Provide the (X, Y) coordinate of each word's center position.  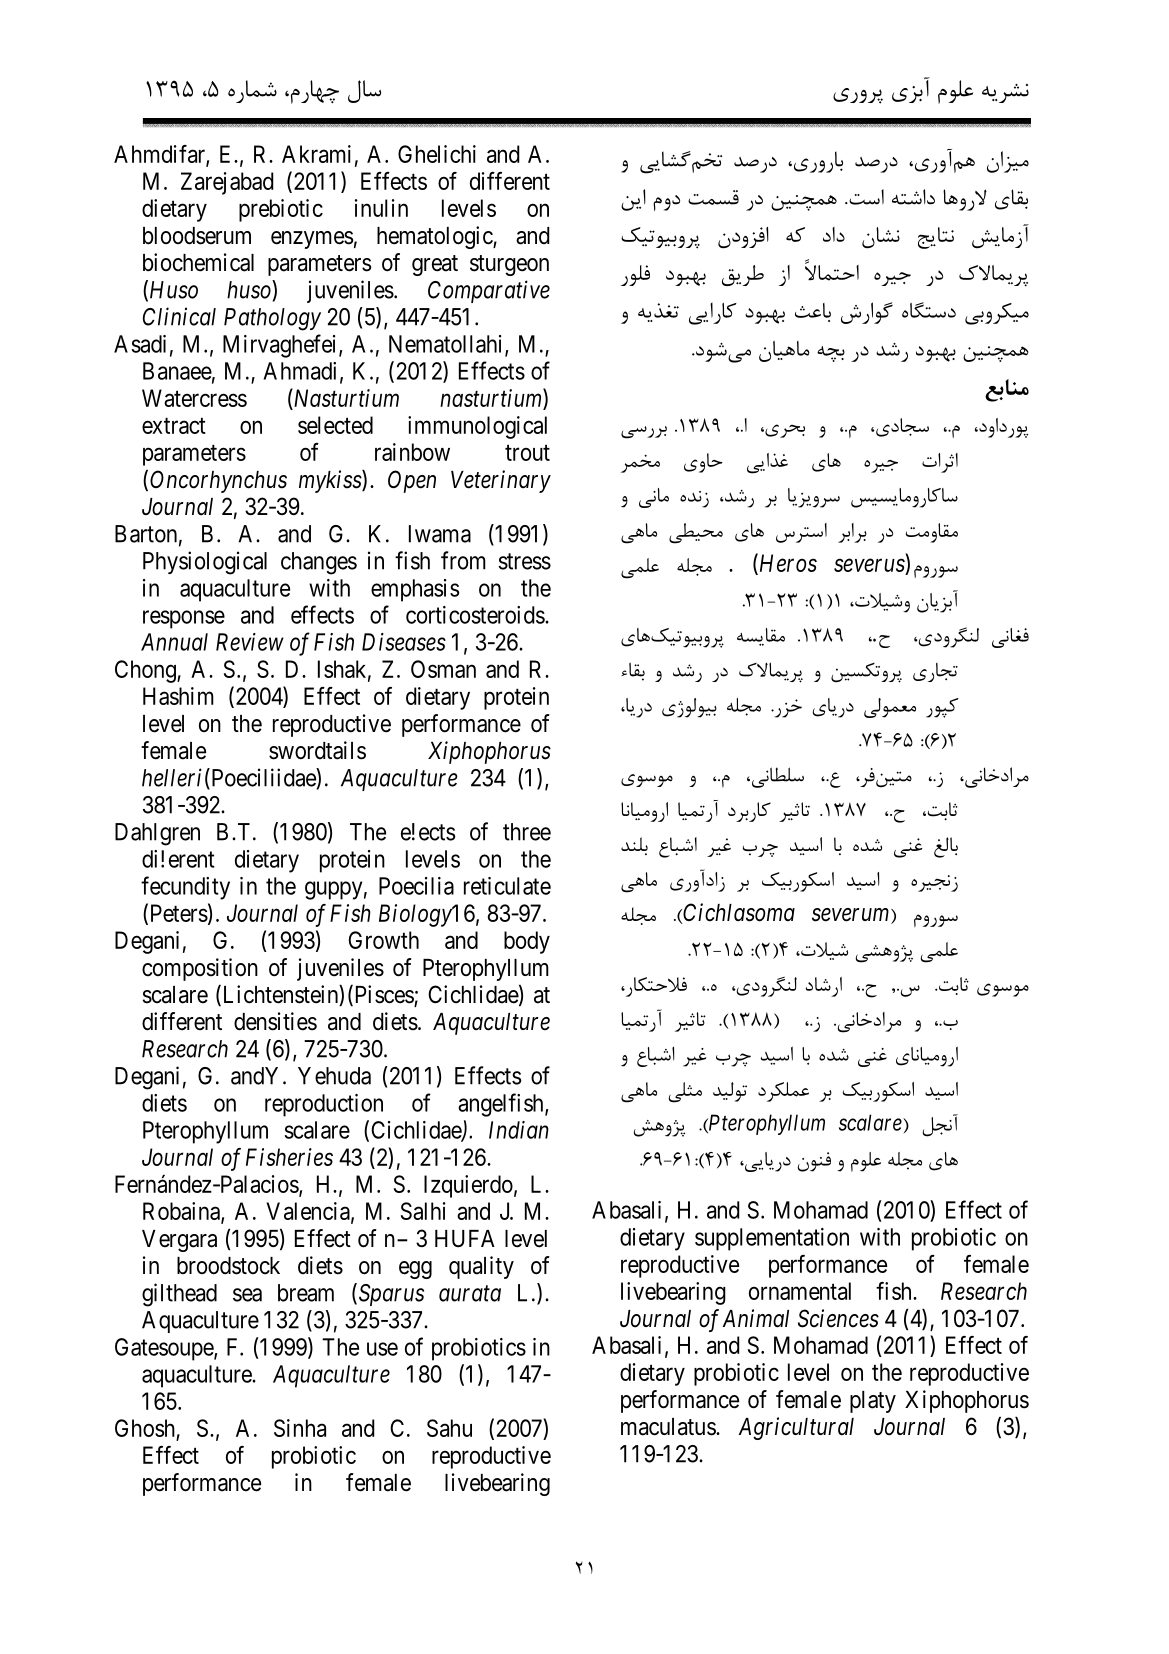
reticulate (507, 886)
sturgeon (509, 265)
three (527, 832)
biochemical (198, 262)
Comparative (489, 291)
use (382, 1349)
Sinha (300, 1428)
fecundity (185, 888)
